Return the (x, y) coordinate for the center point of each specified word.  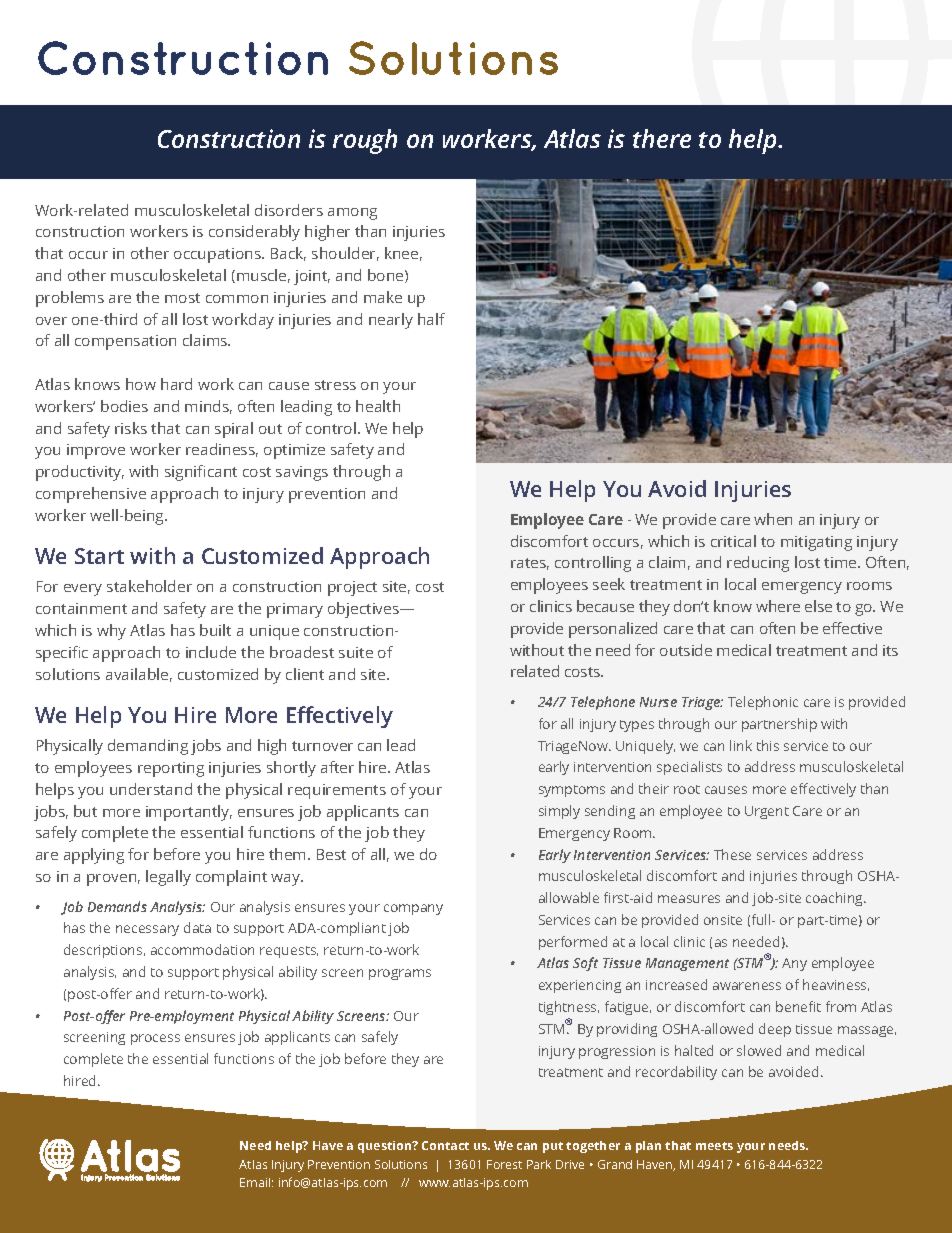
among (352, 214)
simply (559, 812)
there (662, 138)
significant (201, 473)
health (378, 406)
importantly (189, 813)
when (773, 519)
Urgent (767, 812)
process (155, 1039)
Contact (445, 1145)
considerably (254, 233)
